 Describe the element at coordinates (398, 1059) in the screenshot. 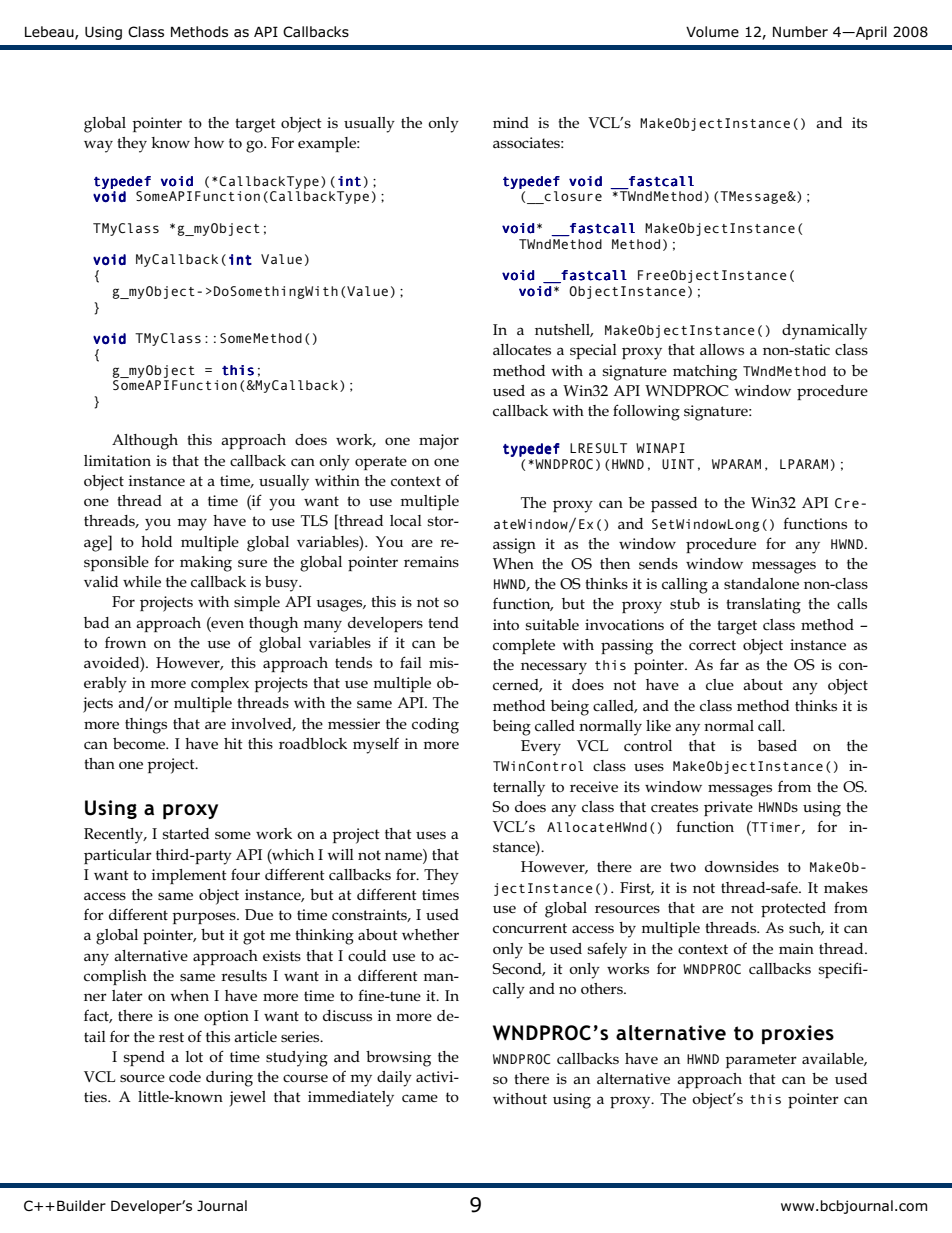

I see `browsing` at that location.
